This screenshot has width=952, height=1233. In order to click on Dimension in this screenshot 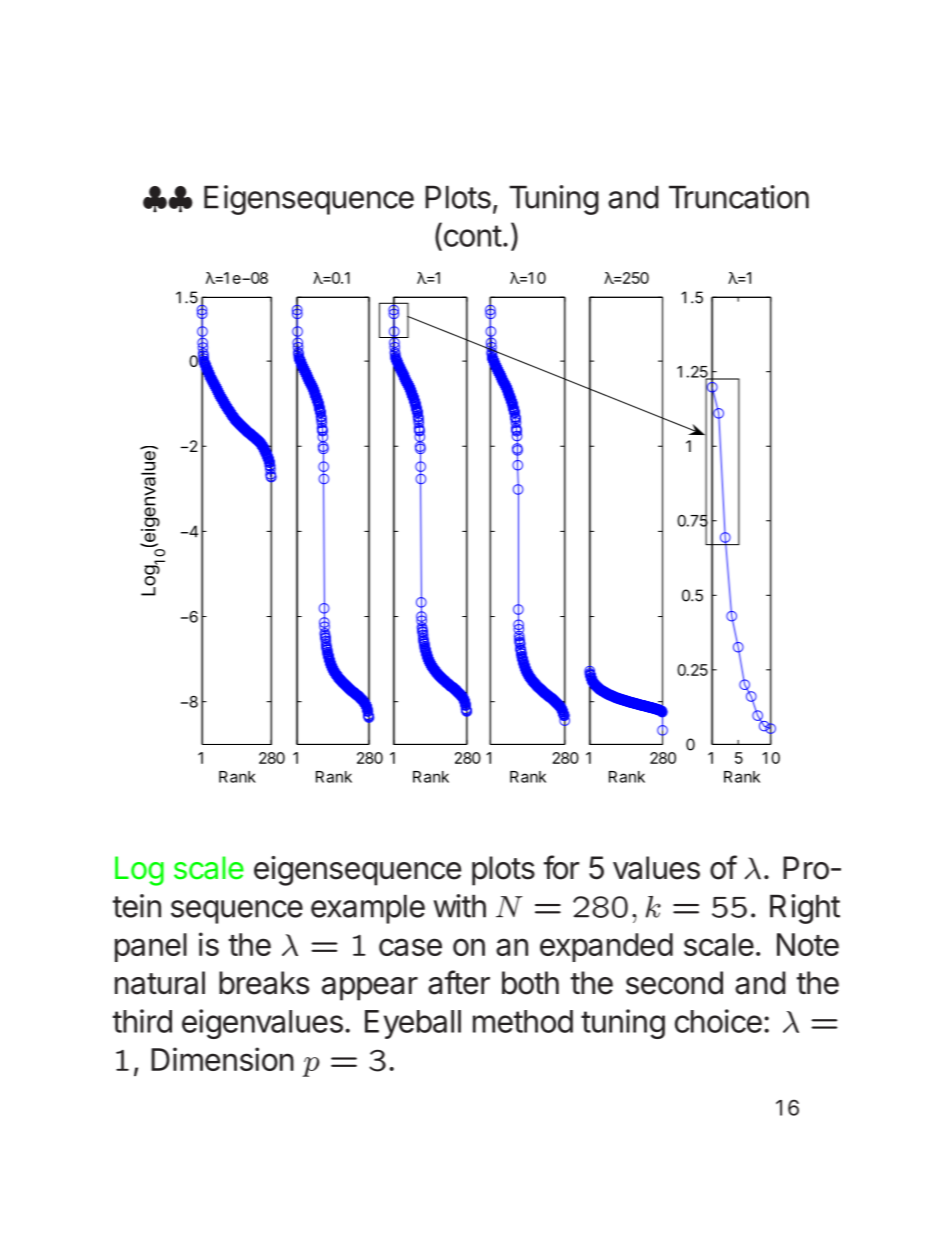, I will do `click(222, 1059)`.
